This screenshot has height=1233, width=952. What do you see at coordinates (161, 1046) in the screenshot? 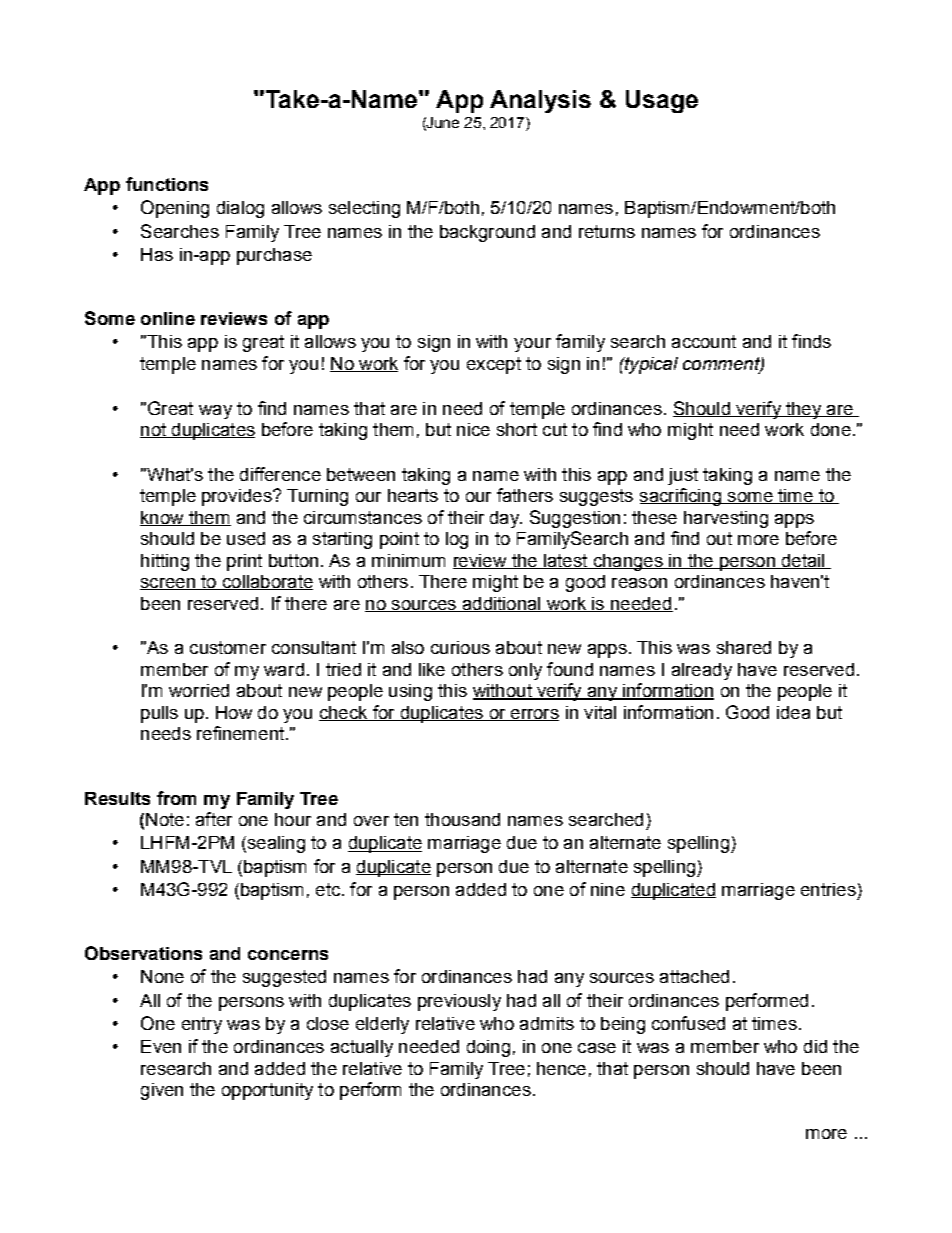
I see `Even` at bounding box center [161, 1046].
